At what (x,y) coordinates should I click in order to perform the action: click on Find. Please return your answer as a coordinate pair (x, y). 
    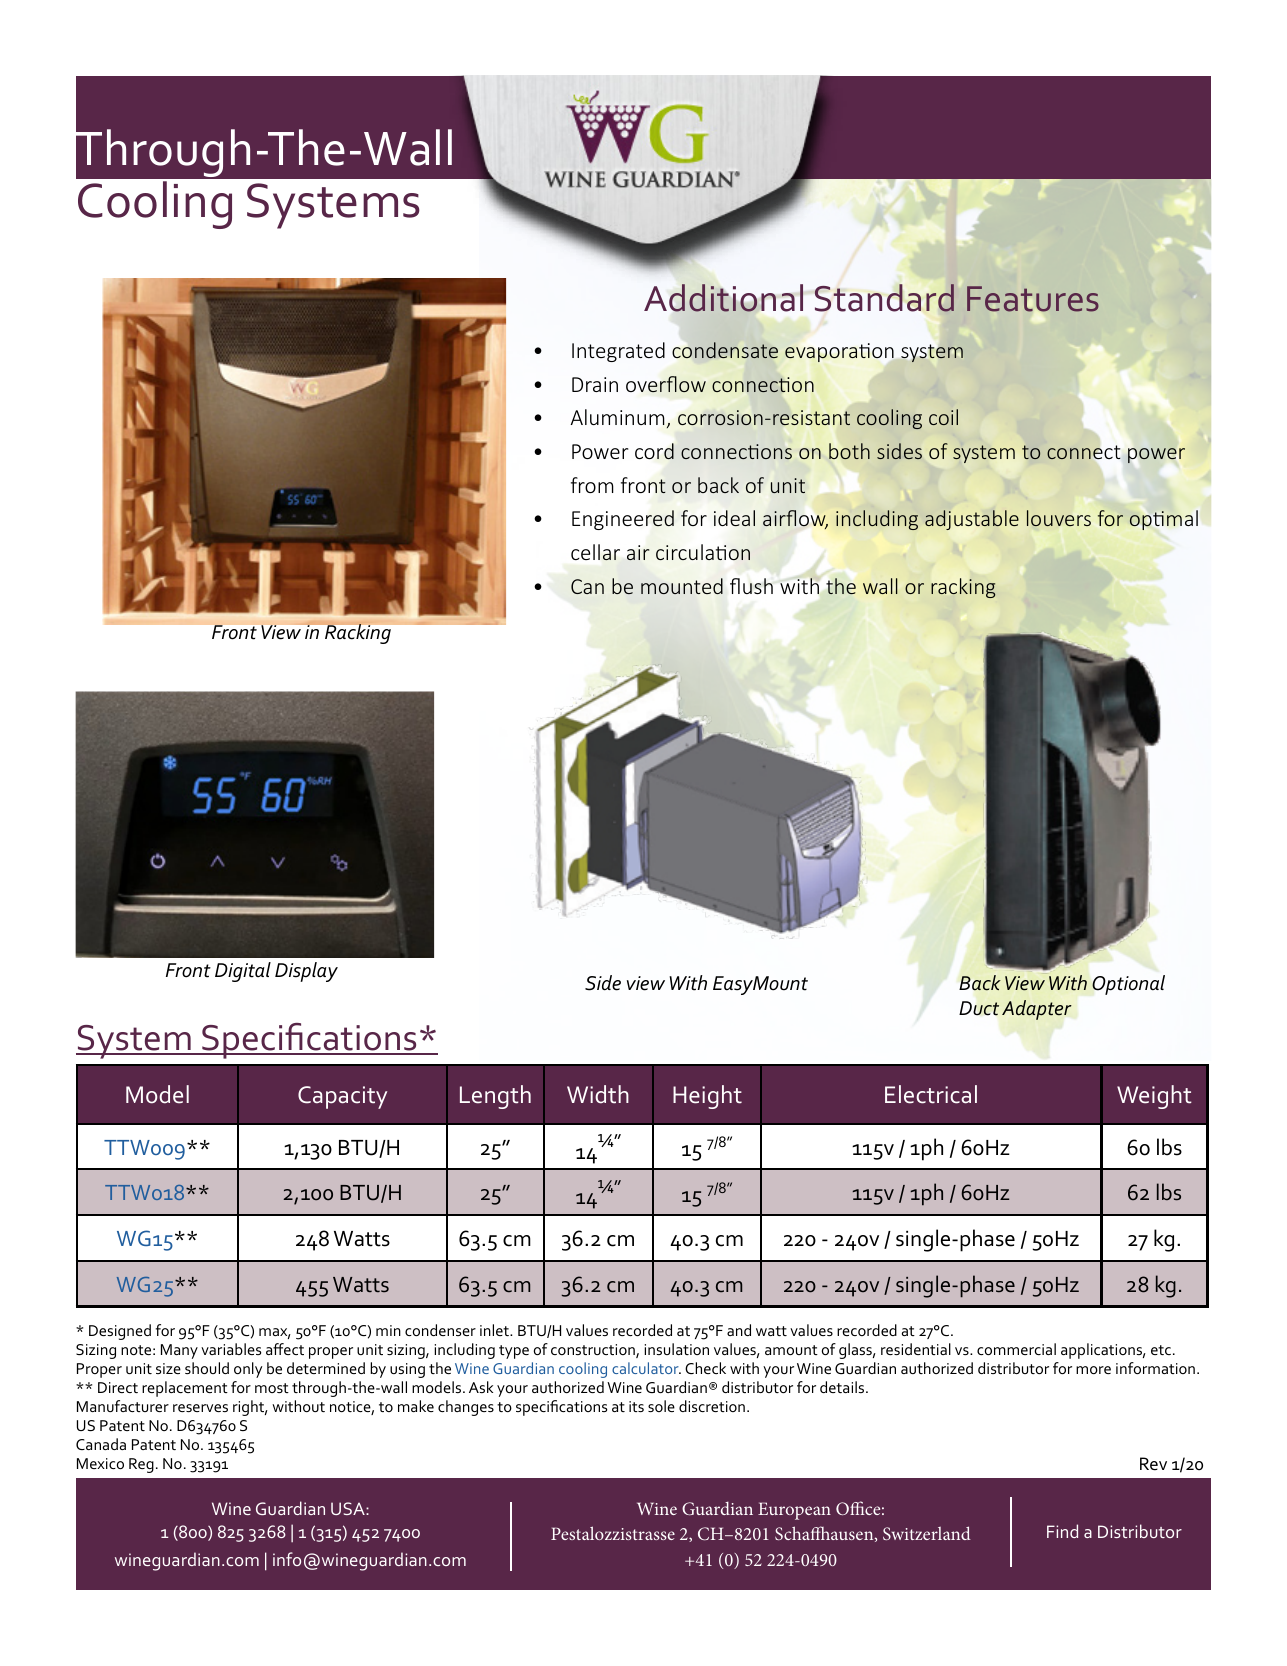
    Looking at the image, I should click on (1062, 1531).
